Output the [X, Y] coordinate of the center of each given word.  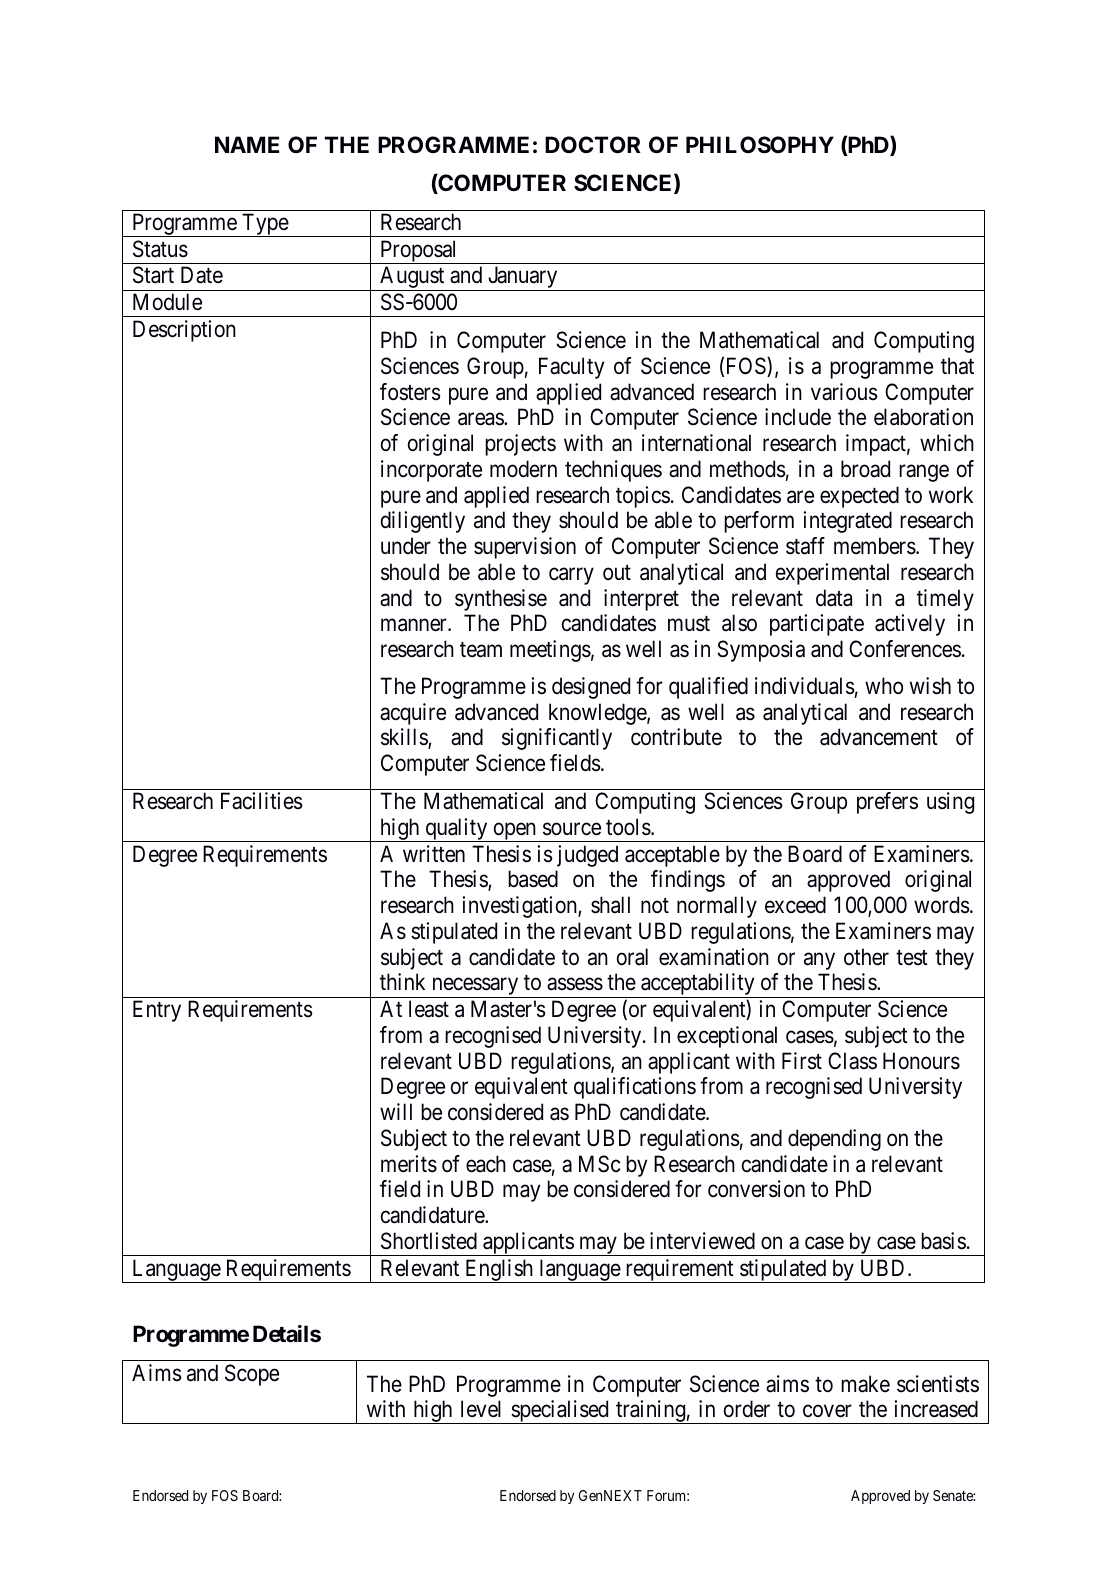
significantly [557, 739]
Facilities [262, 801]
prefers [887, 803]
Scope [252, 1375]
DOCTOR [593, 145]
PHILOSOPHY [760, 145]
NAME [247, 144]
